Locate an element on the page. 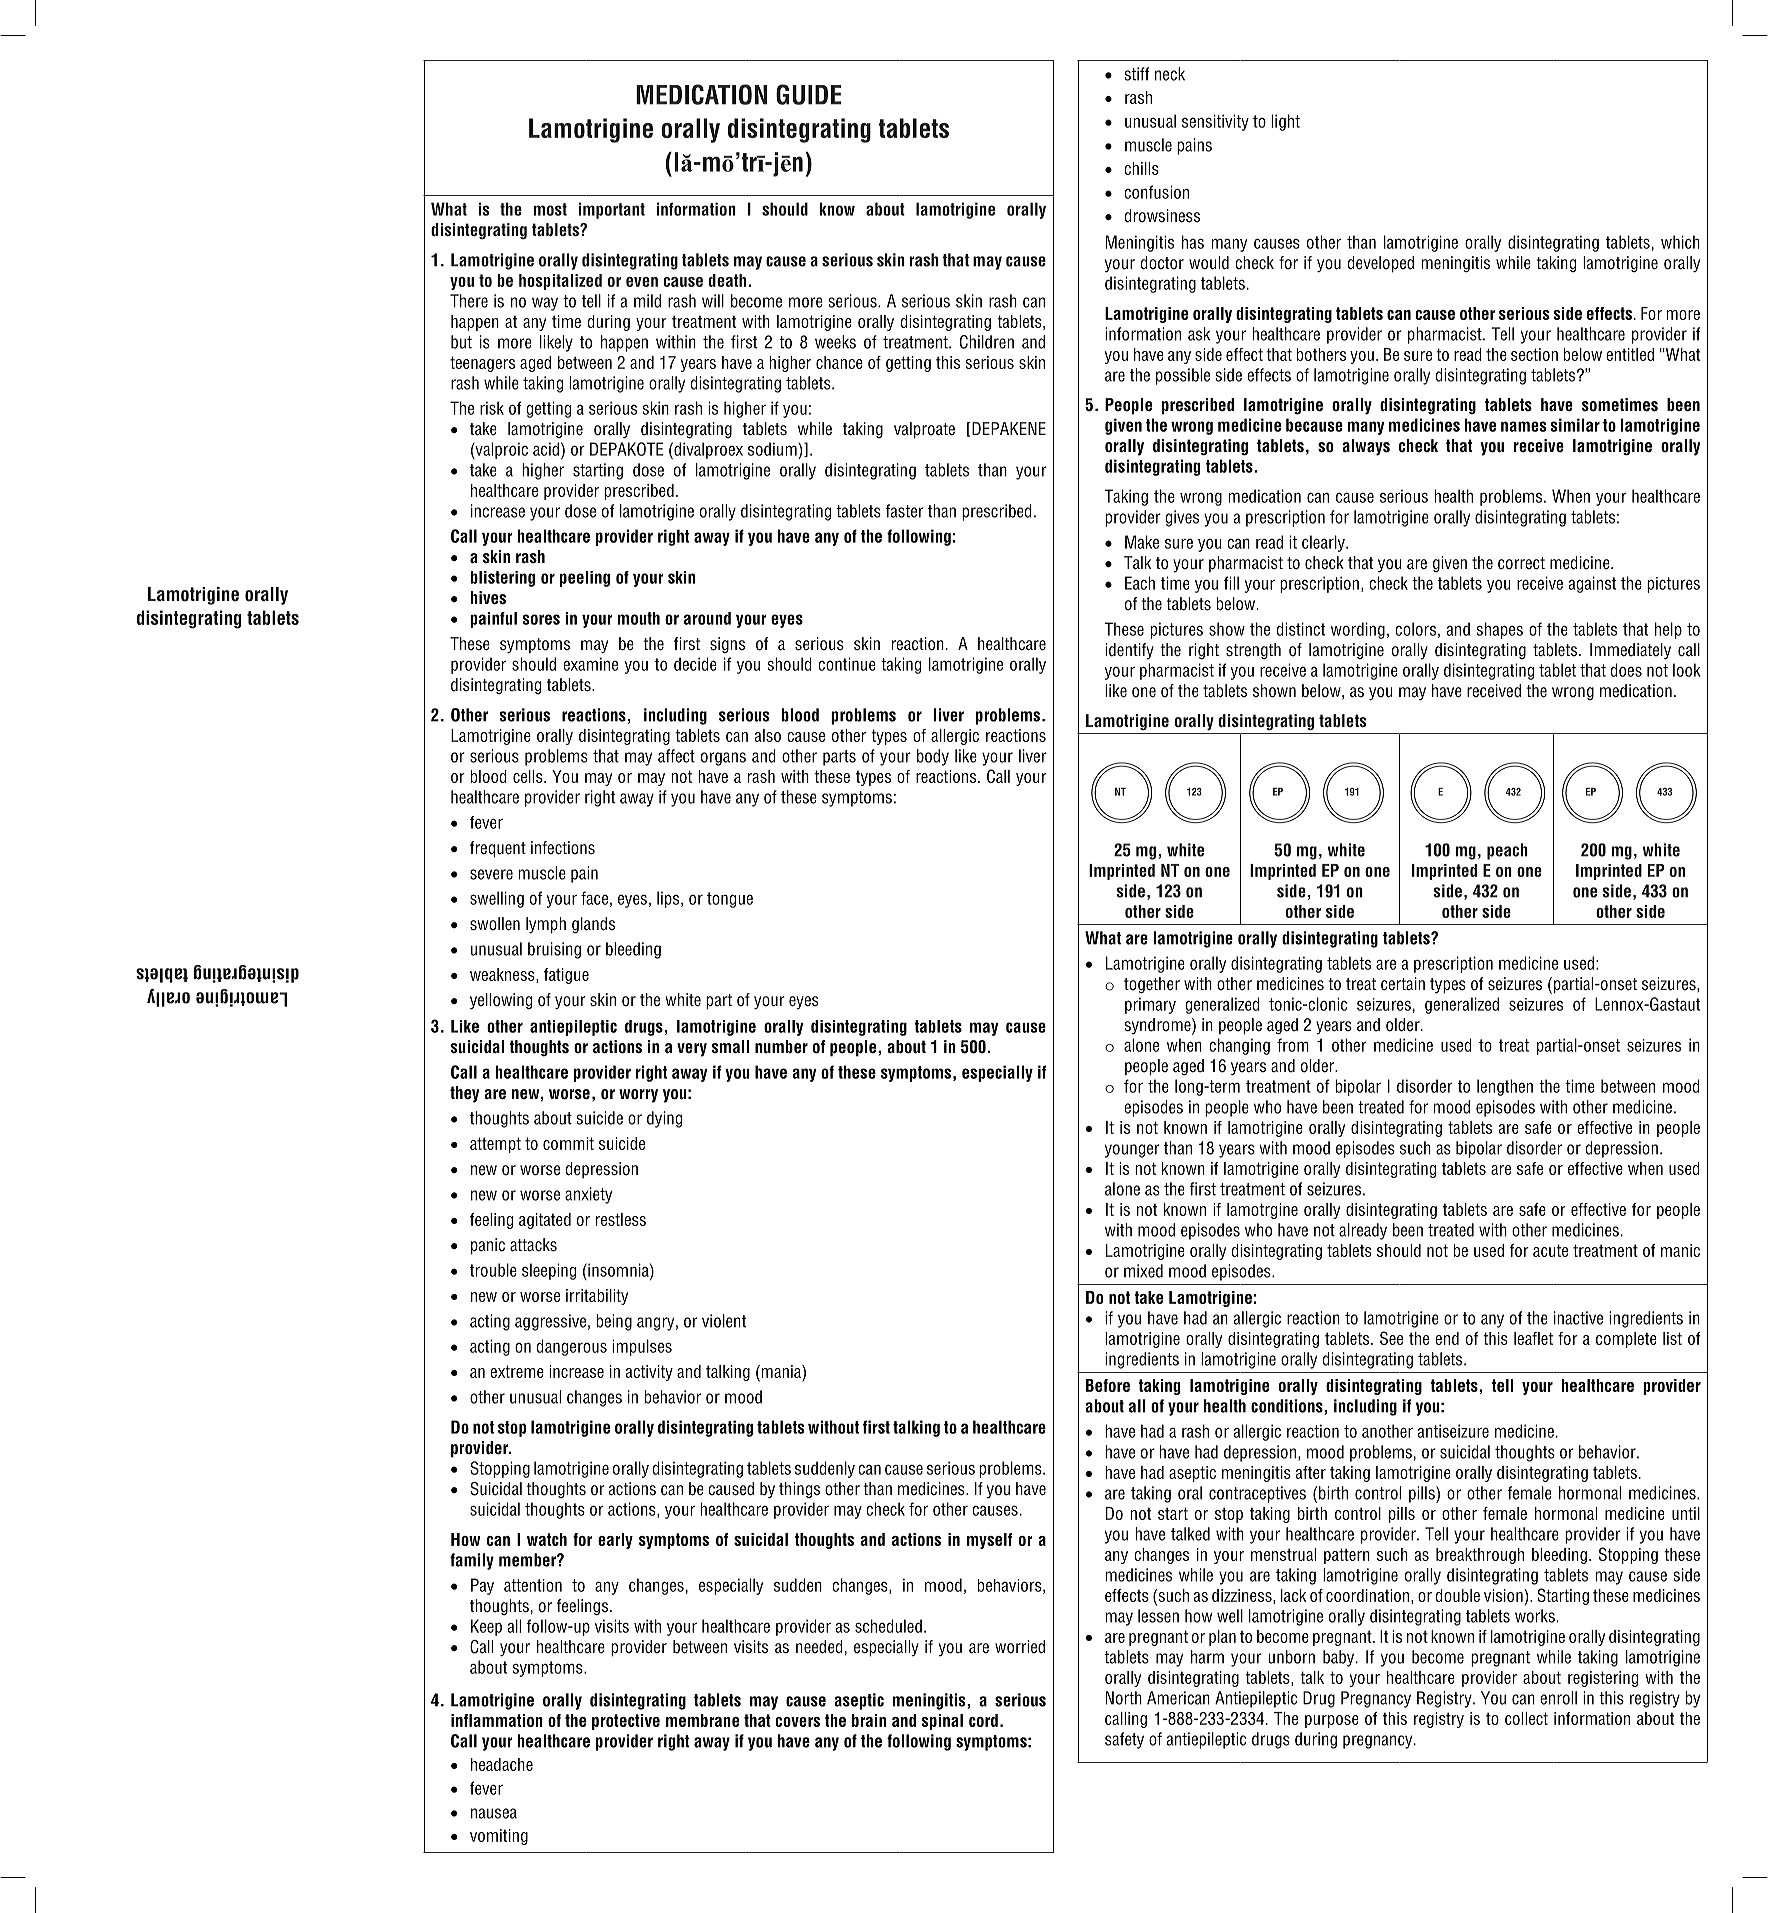 The image size is (1768, 1913). names is located at coordinates (1523, 426).
